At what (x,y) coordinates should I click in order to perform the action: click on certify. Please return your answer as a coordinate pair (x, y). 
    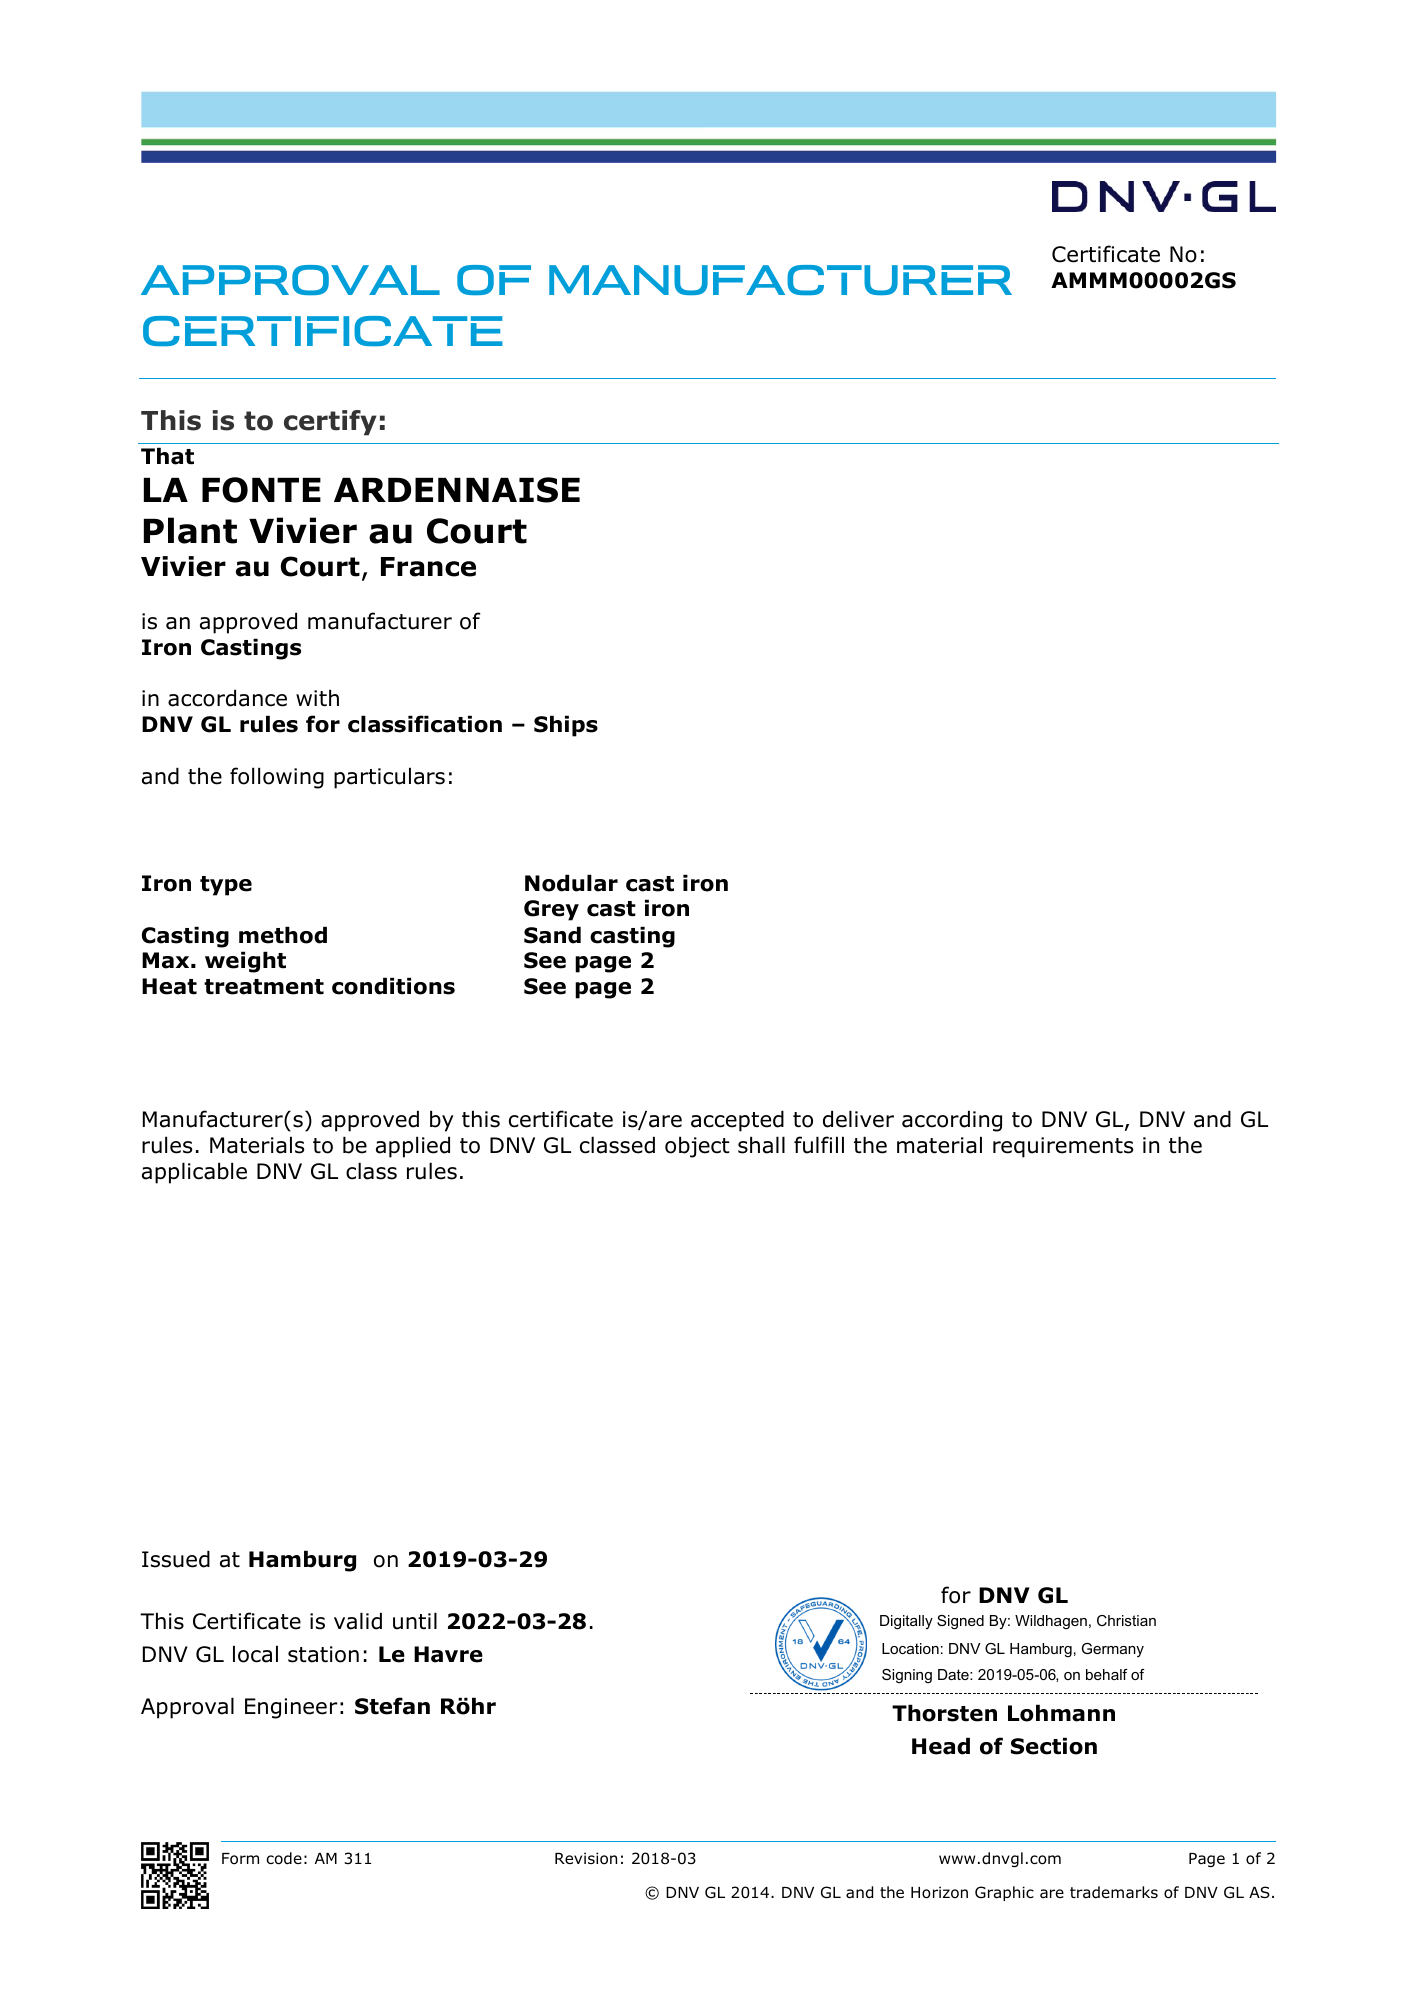
    Looking at the image, I should click on (330, 423).
